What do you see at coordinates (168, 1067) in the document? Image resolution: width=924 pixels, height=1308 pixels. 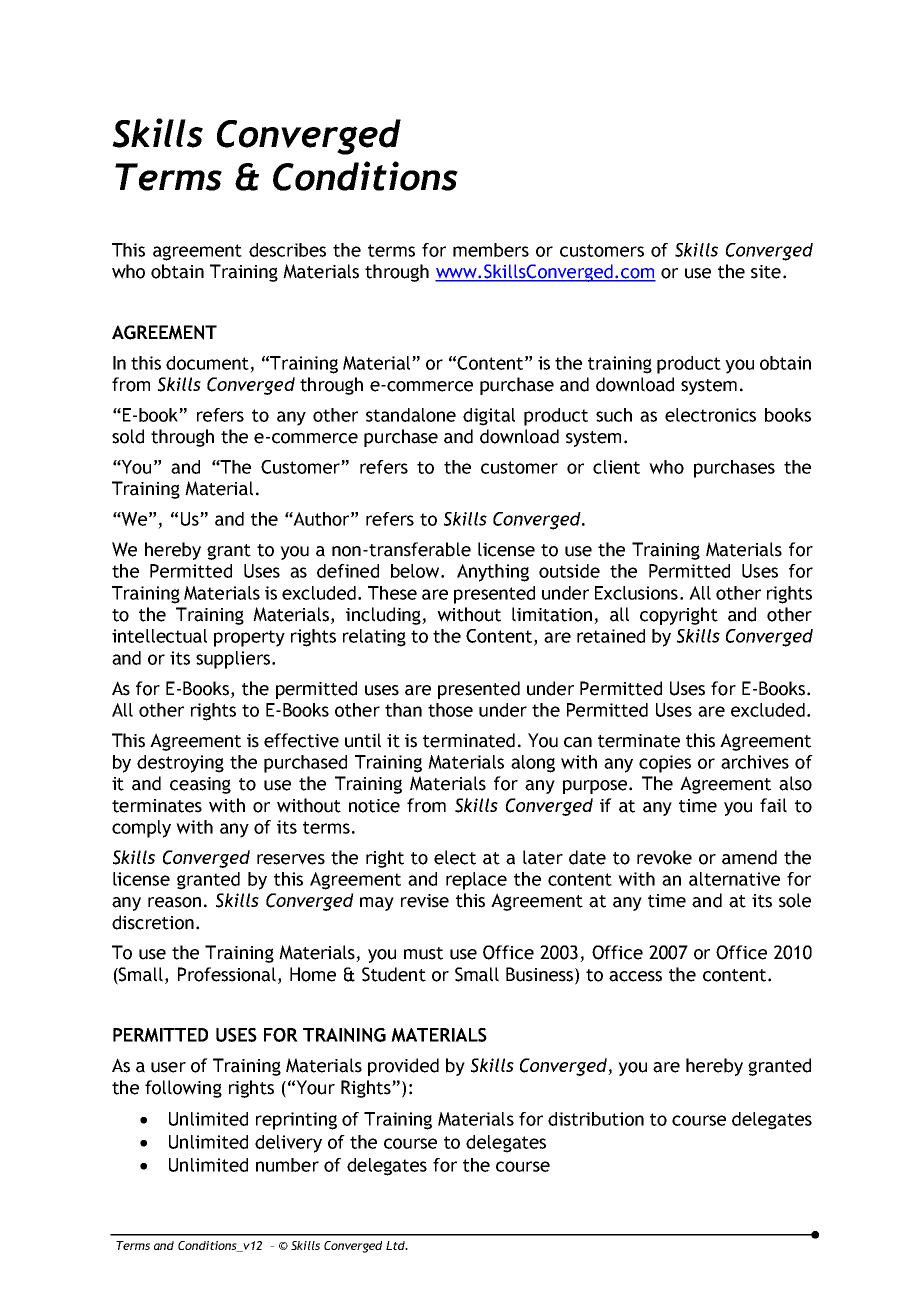 I see `user` at bounding box center [168, 1067].
